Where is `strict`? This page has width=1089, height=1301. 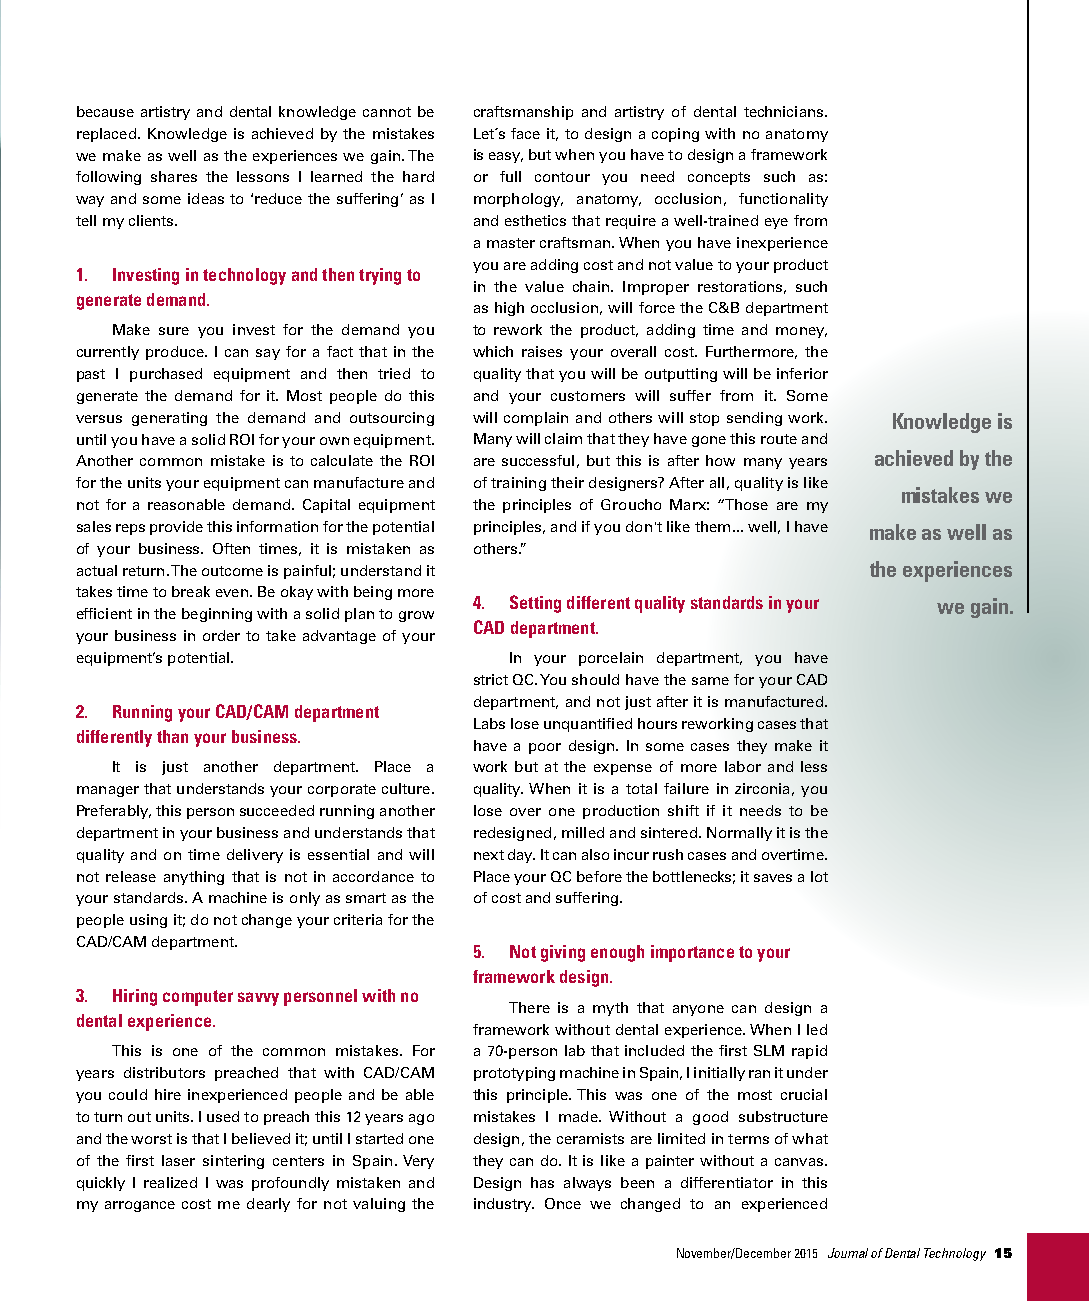
strict is located at coordinates (491, 679).
